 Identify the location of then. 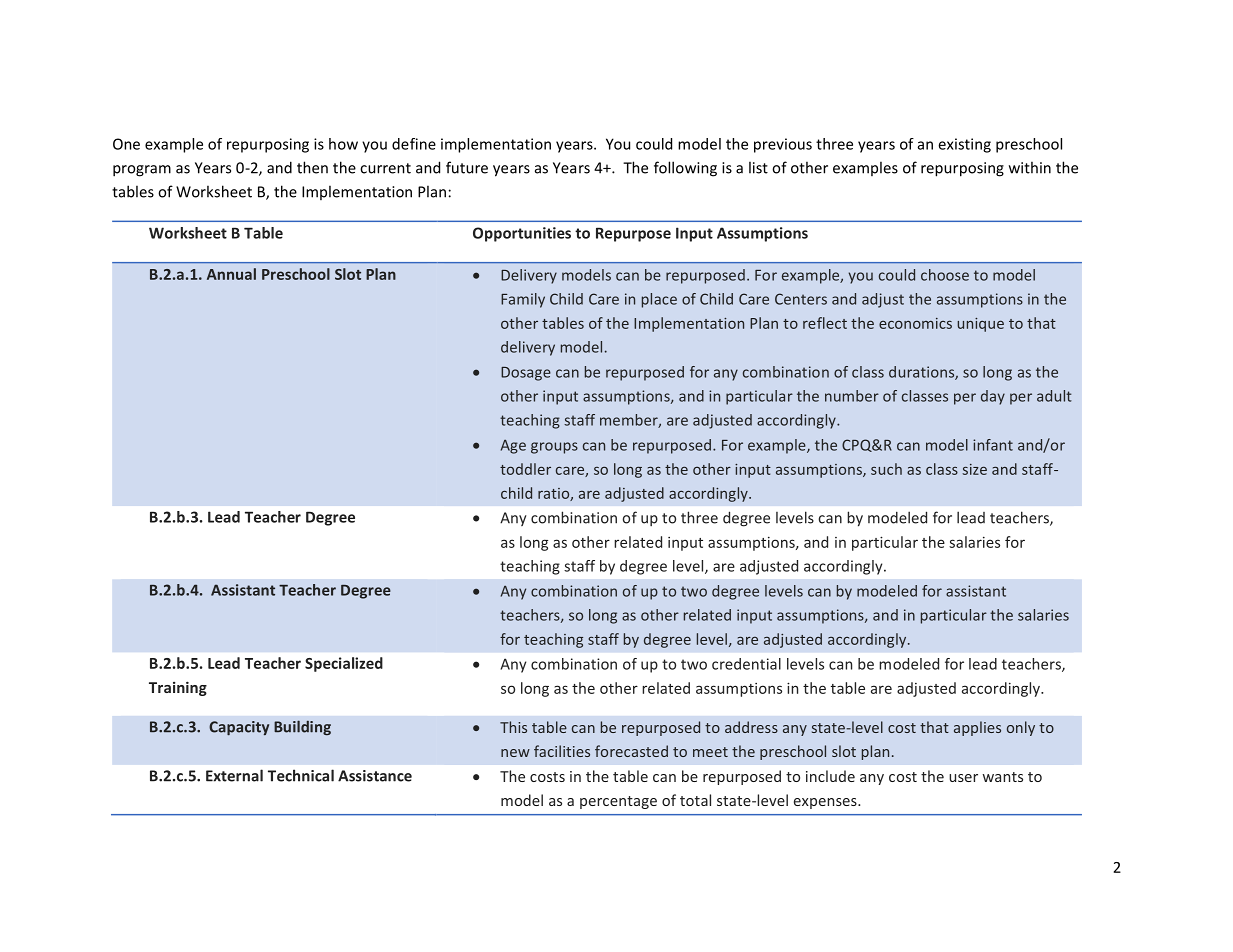
(312, 167).
